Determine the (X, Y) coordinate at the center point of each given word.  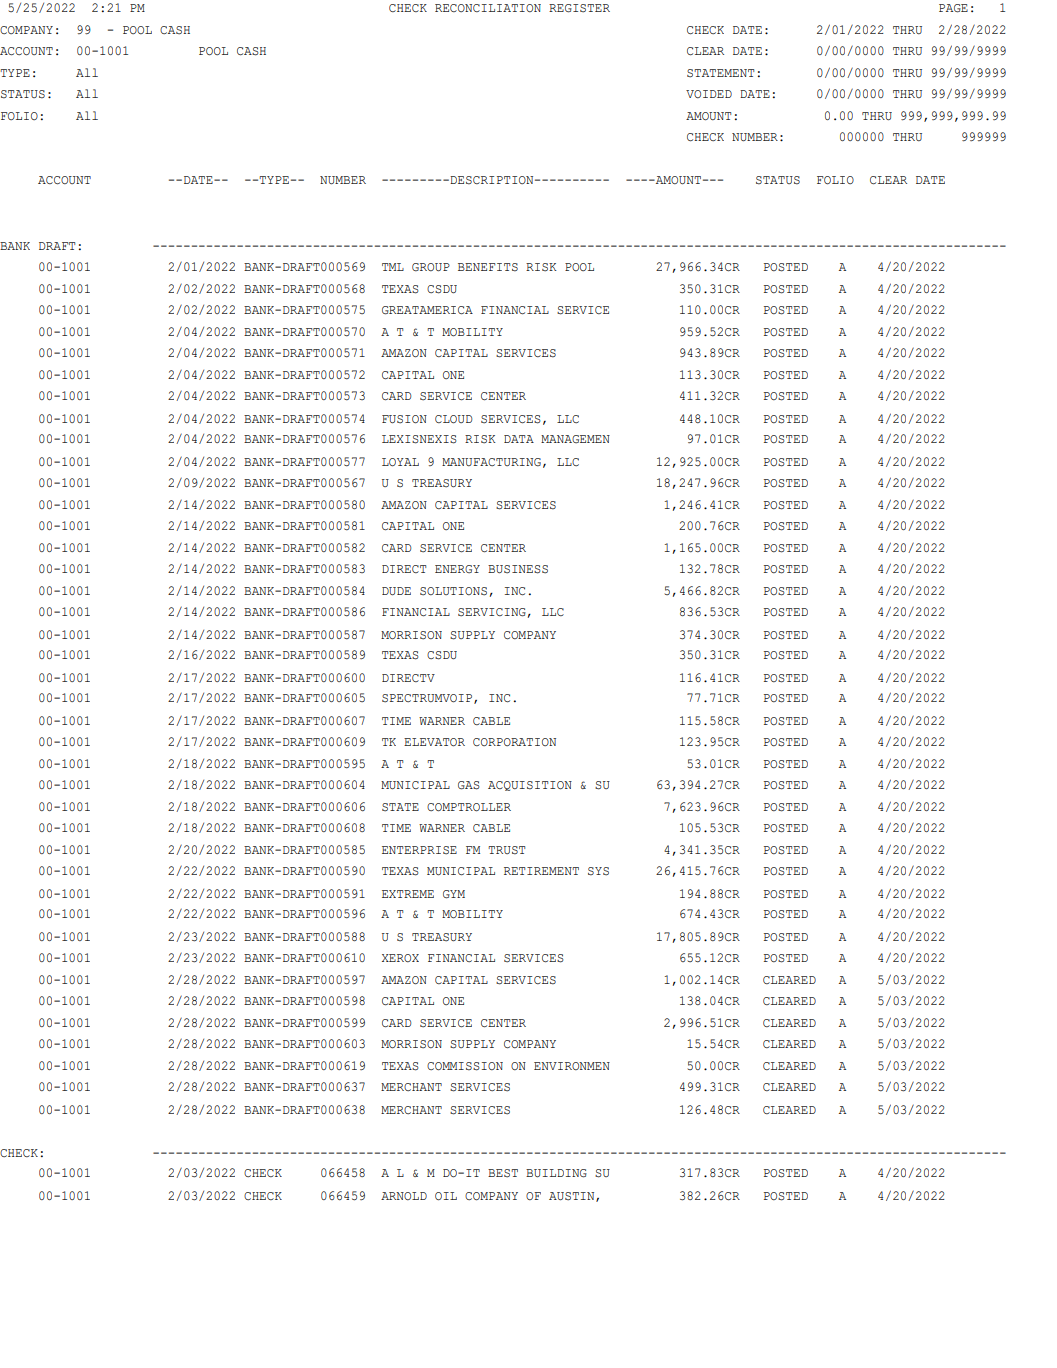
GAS (469, 785)
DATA (519, 439)
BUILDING (556, 1173)
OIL (446, 1196)
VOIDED (709, 94)
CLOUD (454, 419)
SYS (598, 871)
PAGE (953, 8)
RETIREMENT (541, 871)
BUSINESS (518, 569)
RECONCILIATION (488, 8)
